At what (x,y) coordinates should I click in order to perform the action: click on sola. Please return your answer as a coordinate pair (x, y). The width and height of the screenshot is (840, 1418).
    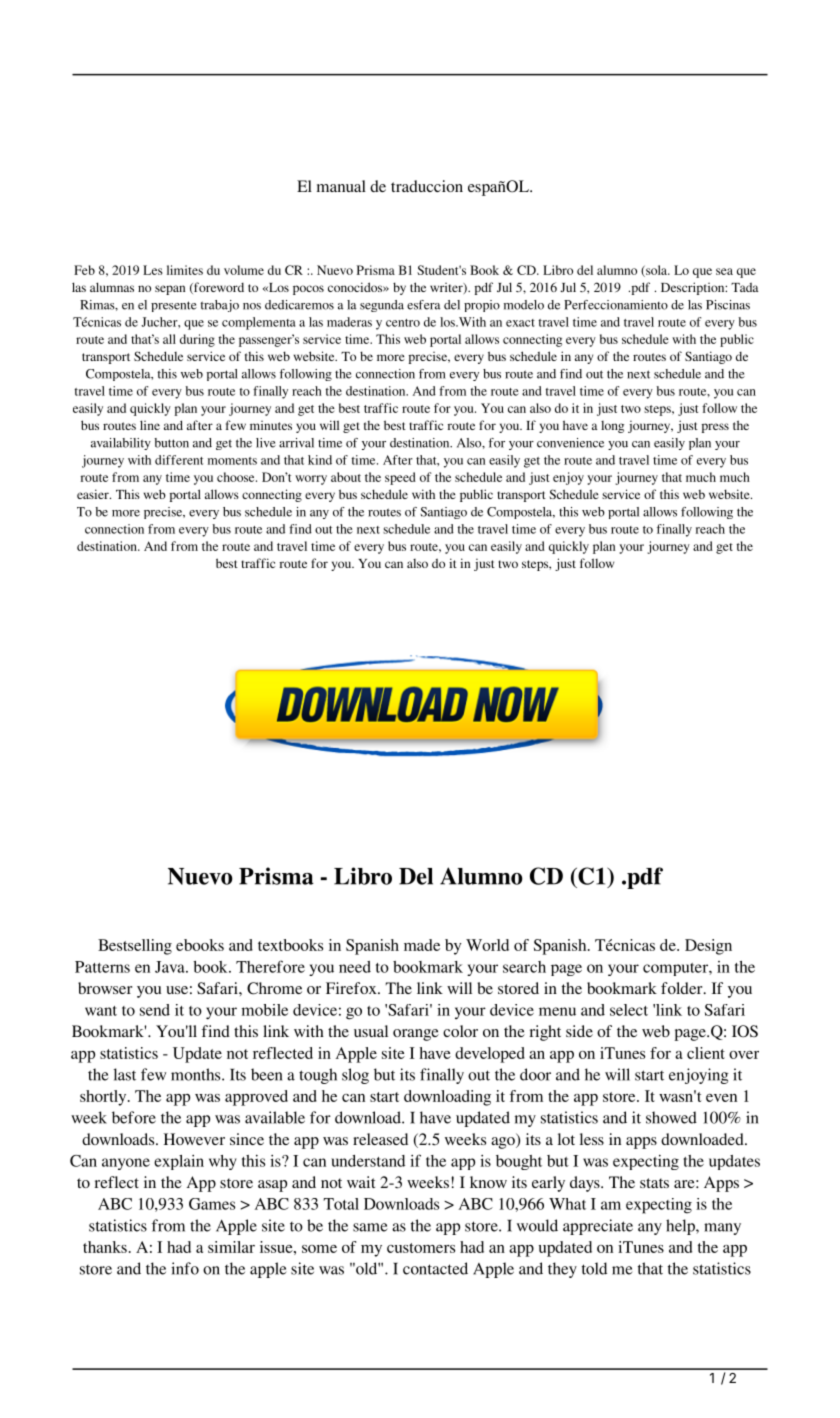
    Looking at the image, I should click on (656, 271).
